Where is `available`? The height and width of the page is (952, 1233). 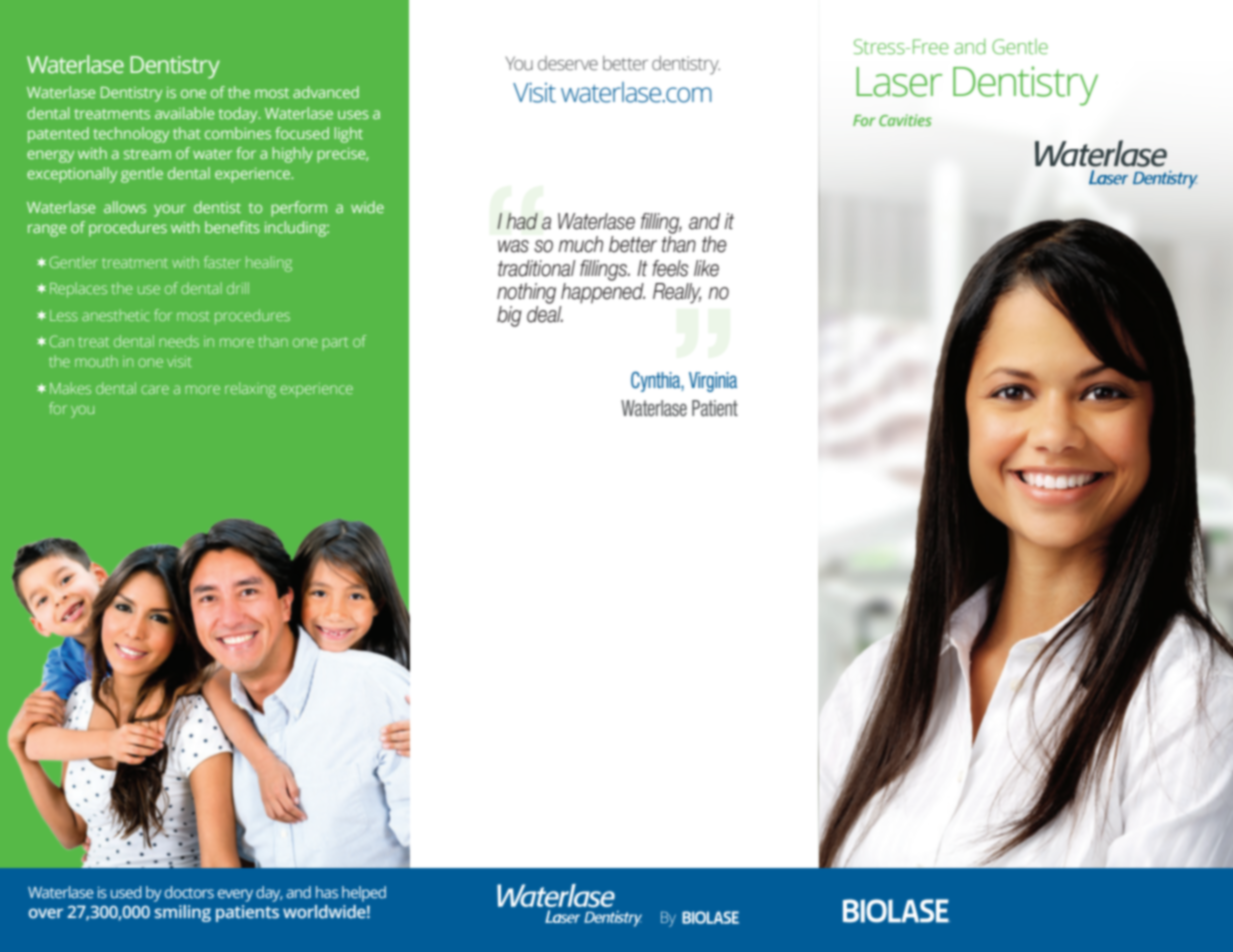
available is located at coordinates (184, 113).
